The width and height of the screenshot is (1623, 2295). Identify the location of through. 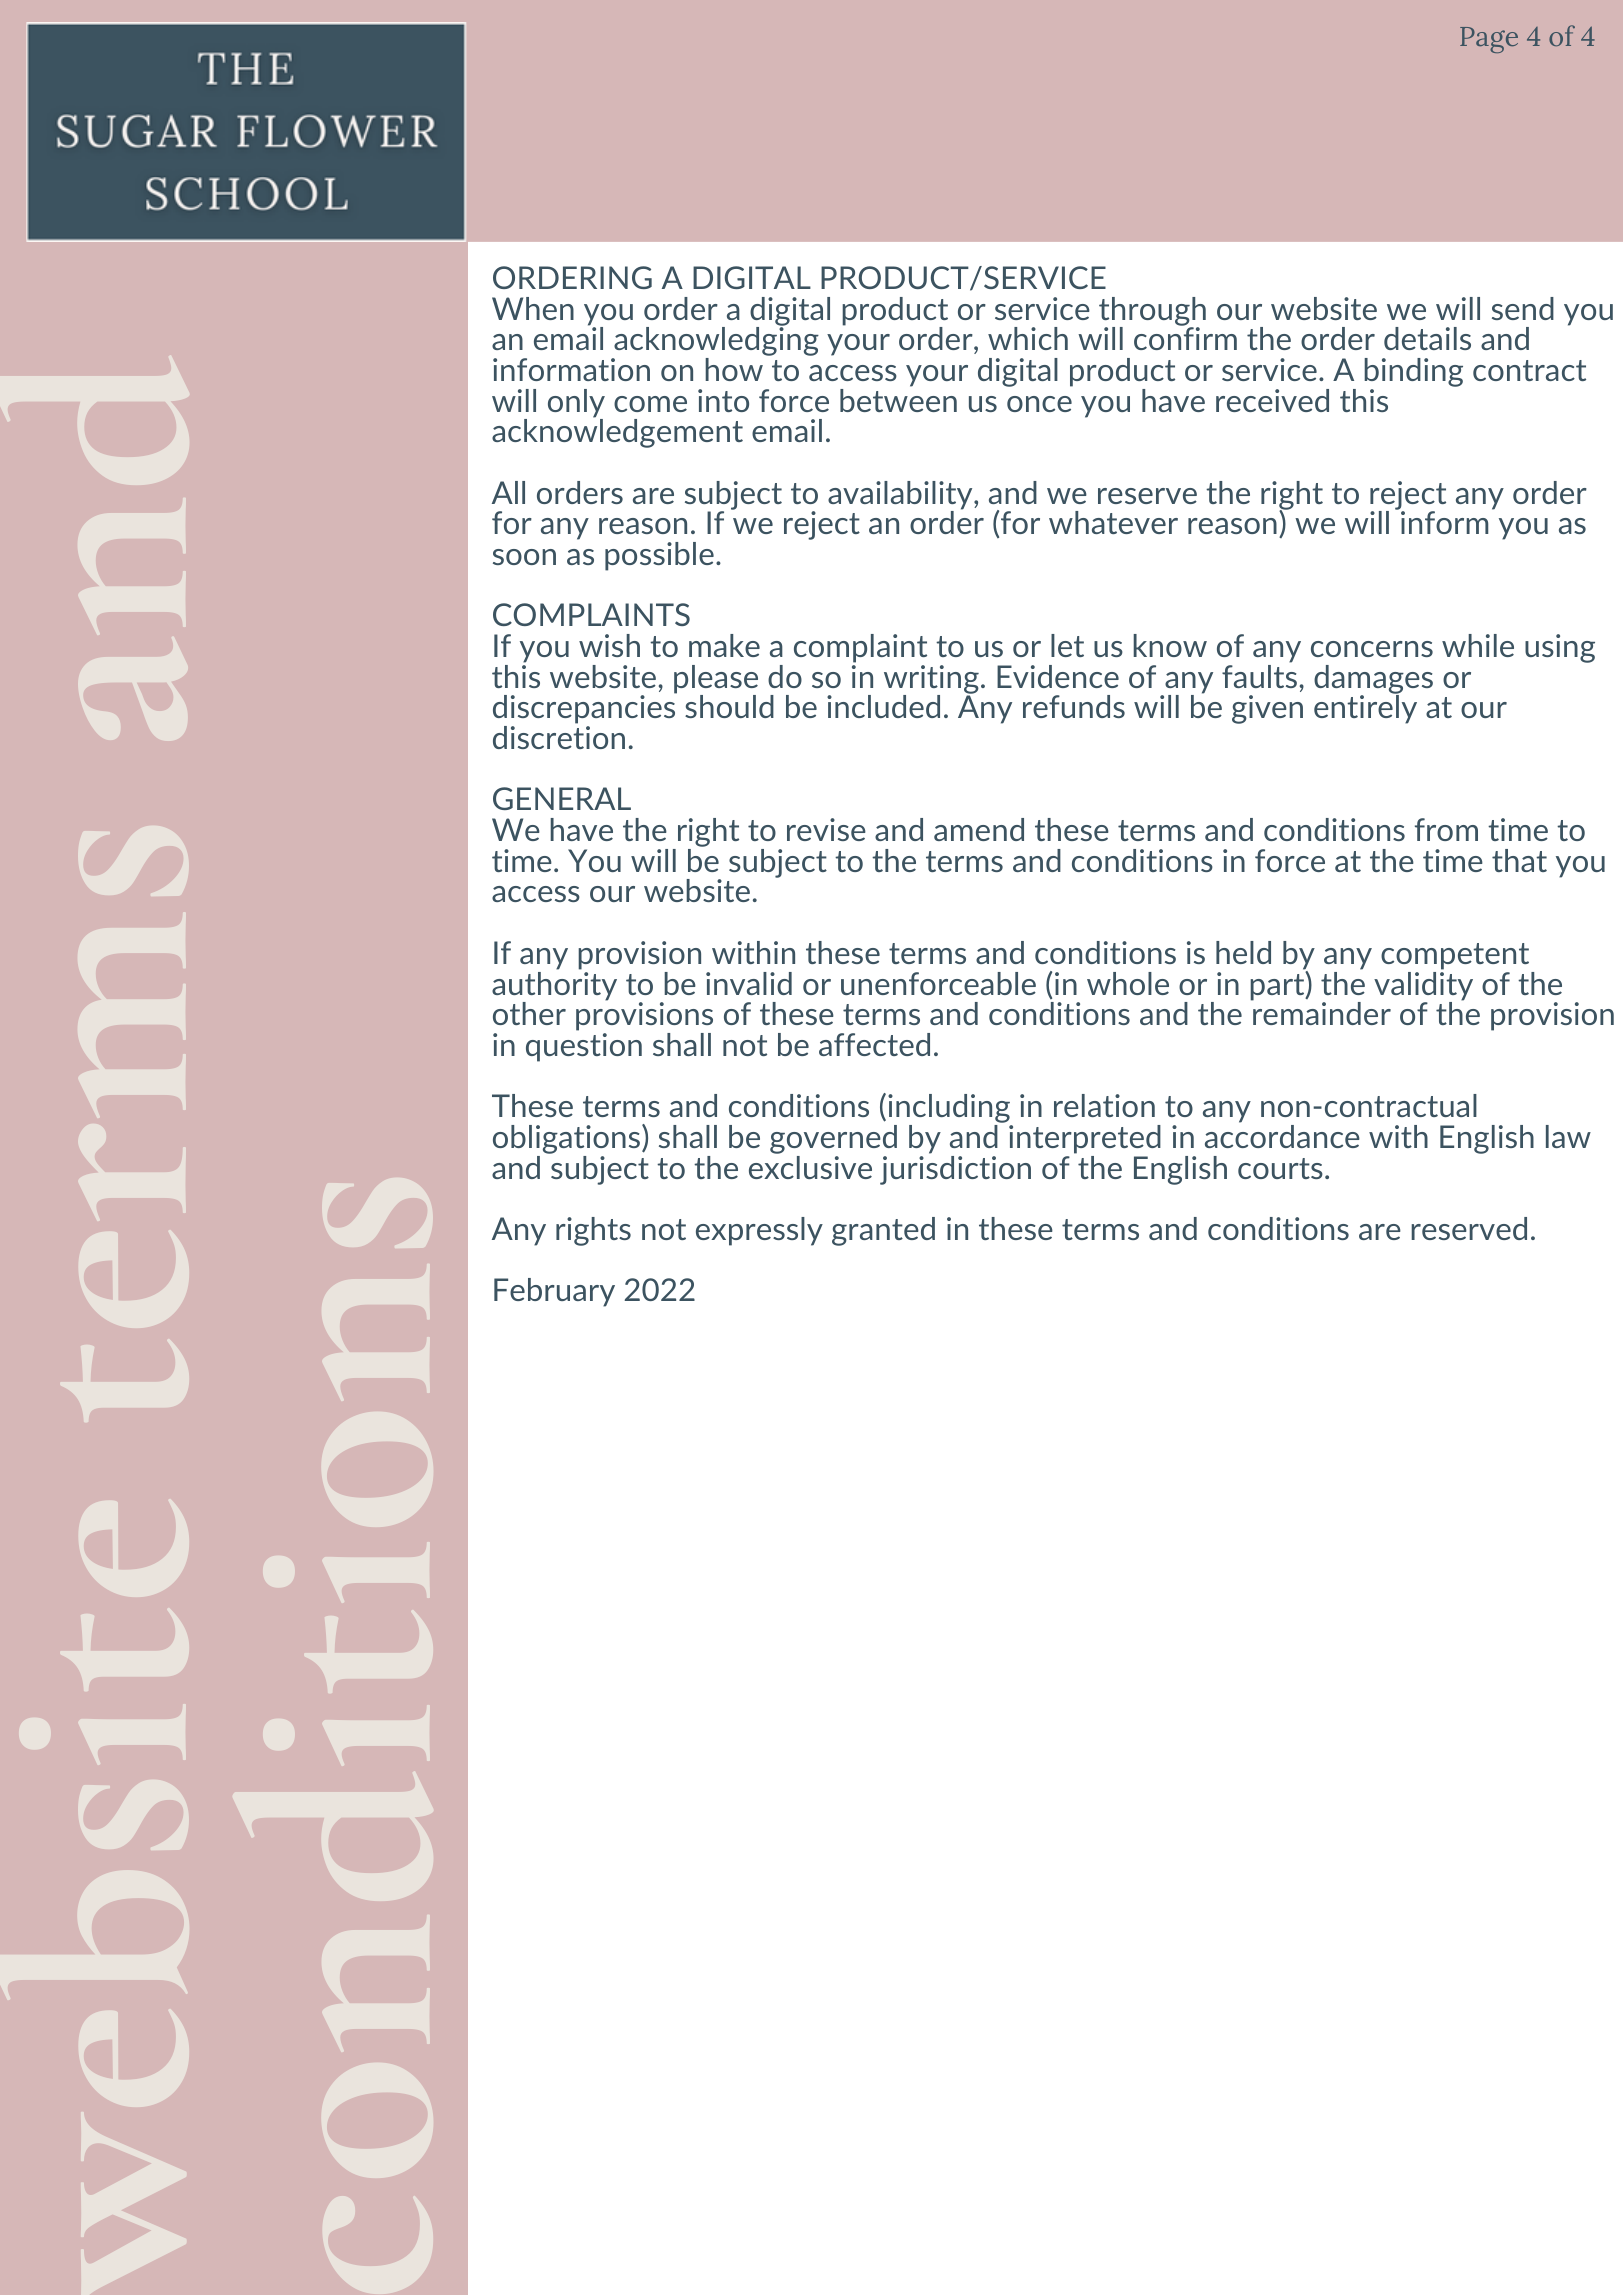
(1152, 312).
